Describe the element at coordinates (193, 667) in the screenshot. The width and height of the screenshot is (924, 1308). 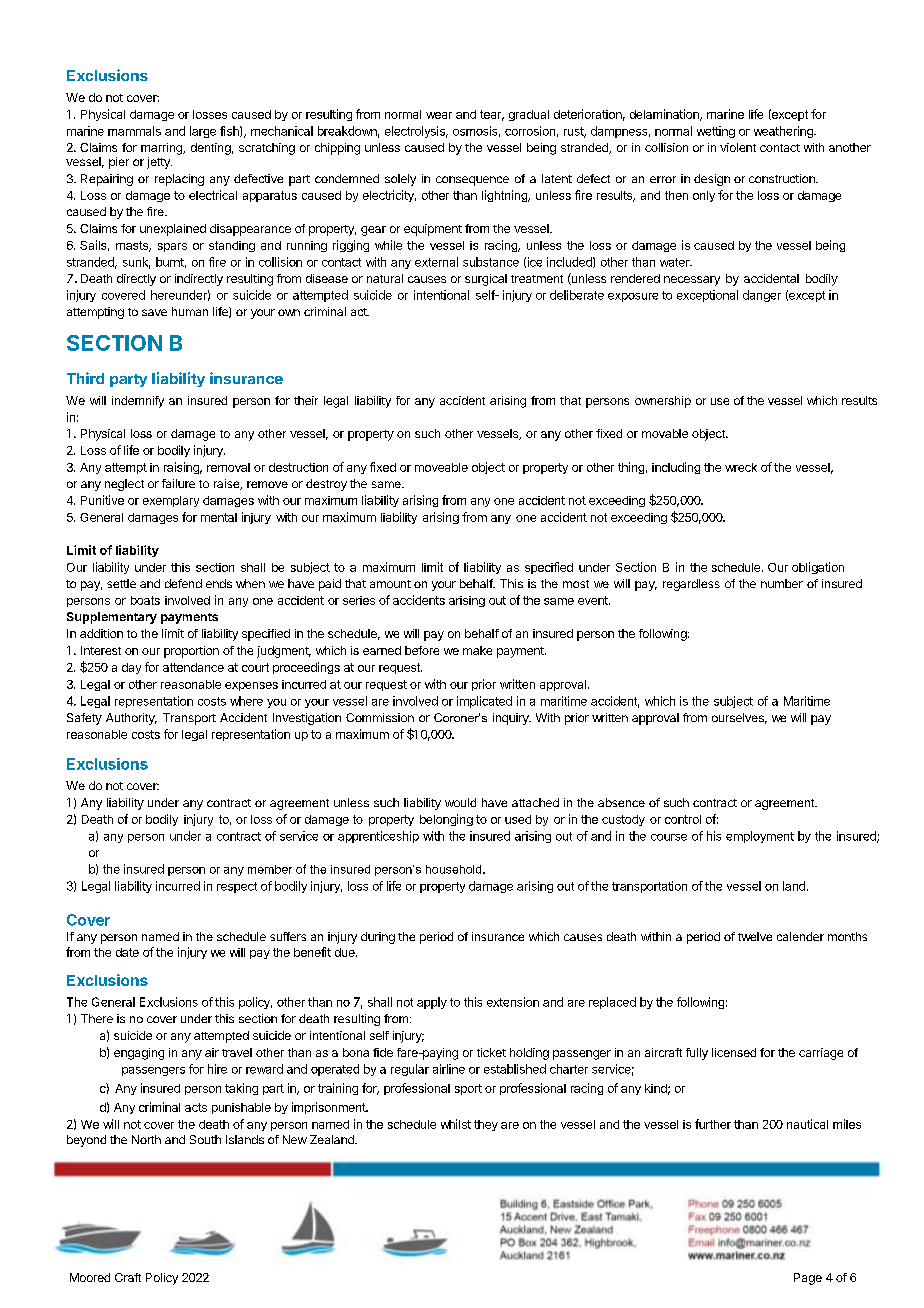
I see `attendance` at that location.
